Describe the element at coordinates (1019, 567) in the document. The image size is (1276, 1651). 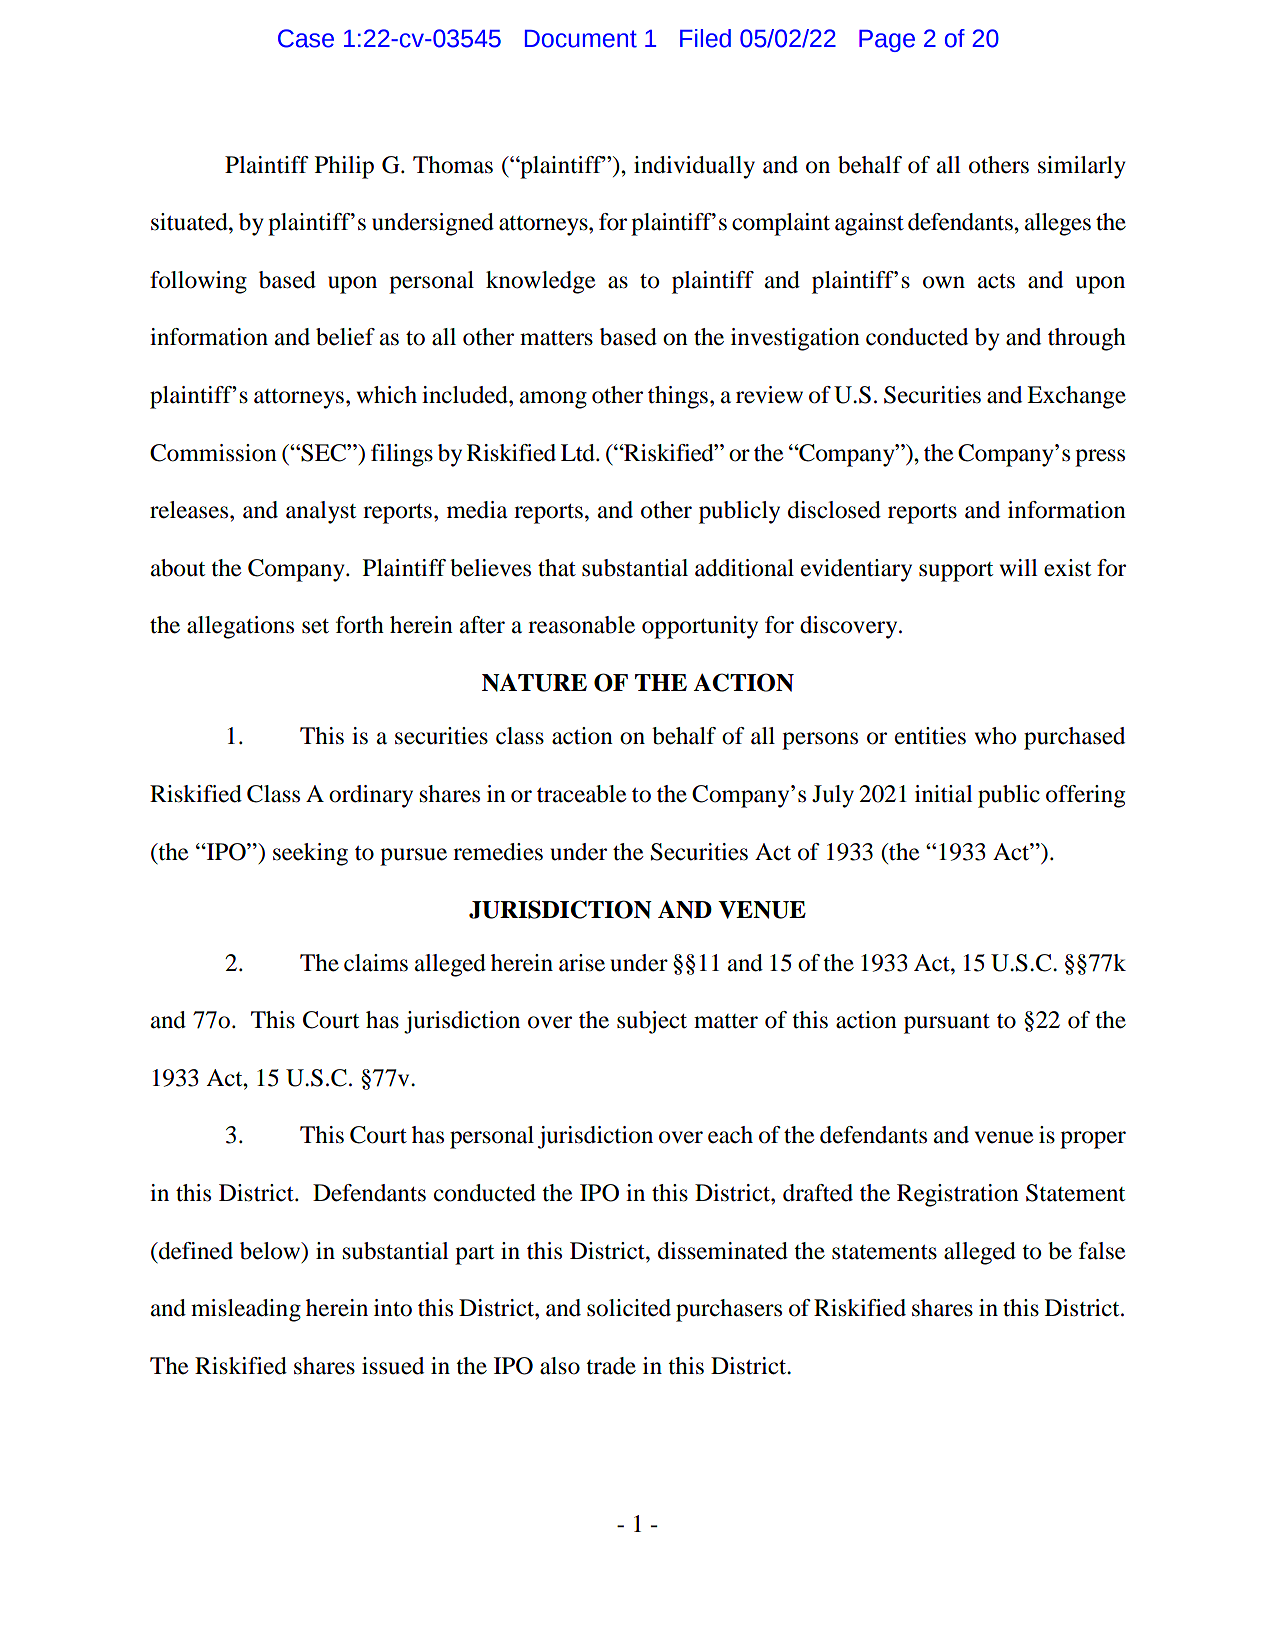
I see `will` at that location.
